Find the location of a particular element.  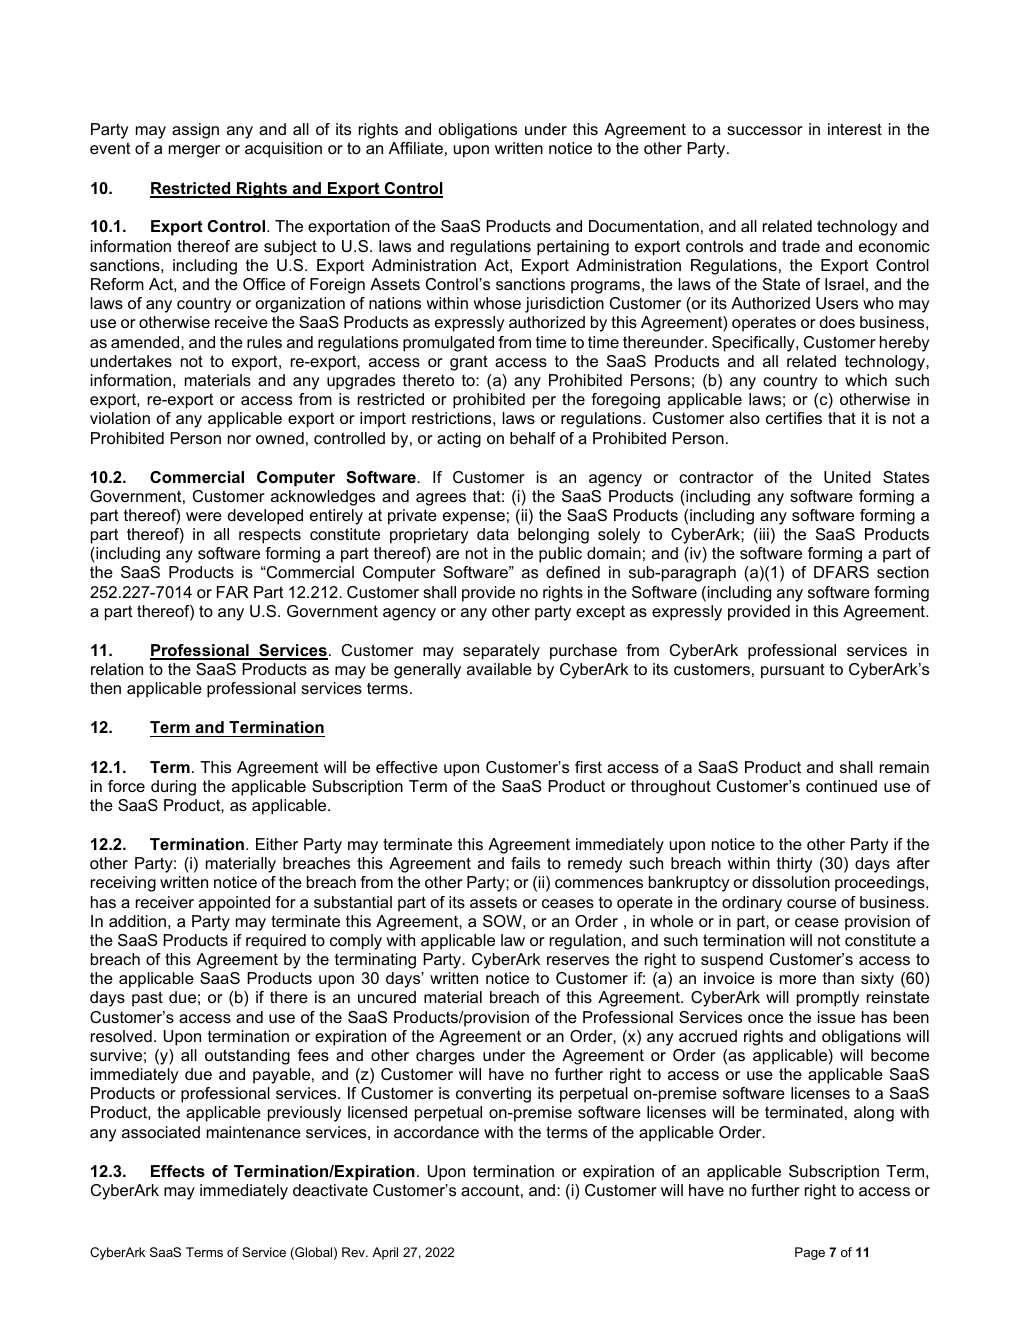

merger is located at coordinates (194, 151).
